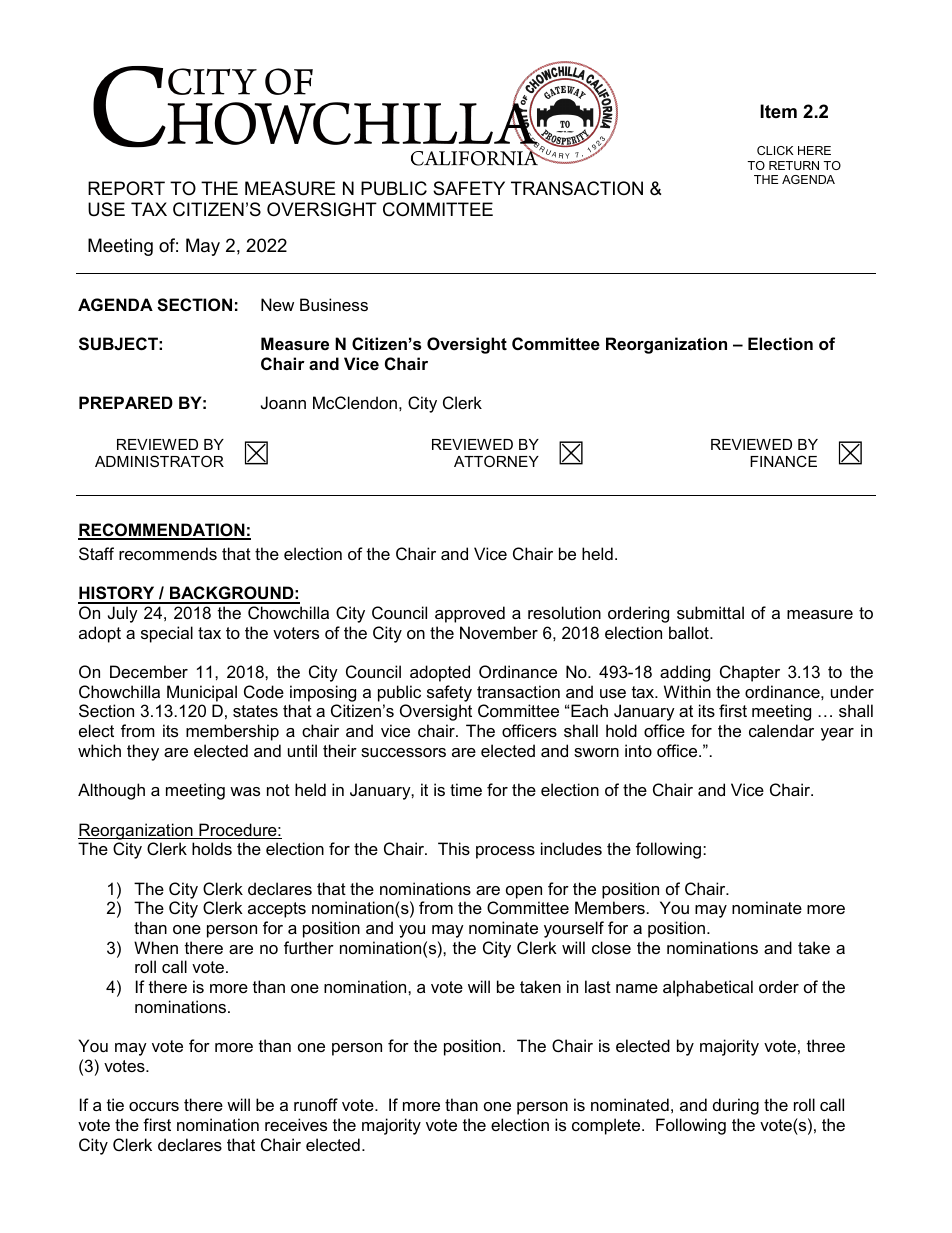  I want to click on occurs, so click(154, 1106).
